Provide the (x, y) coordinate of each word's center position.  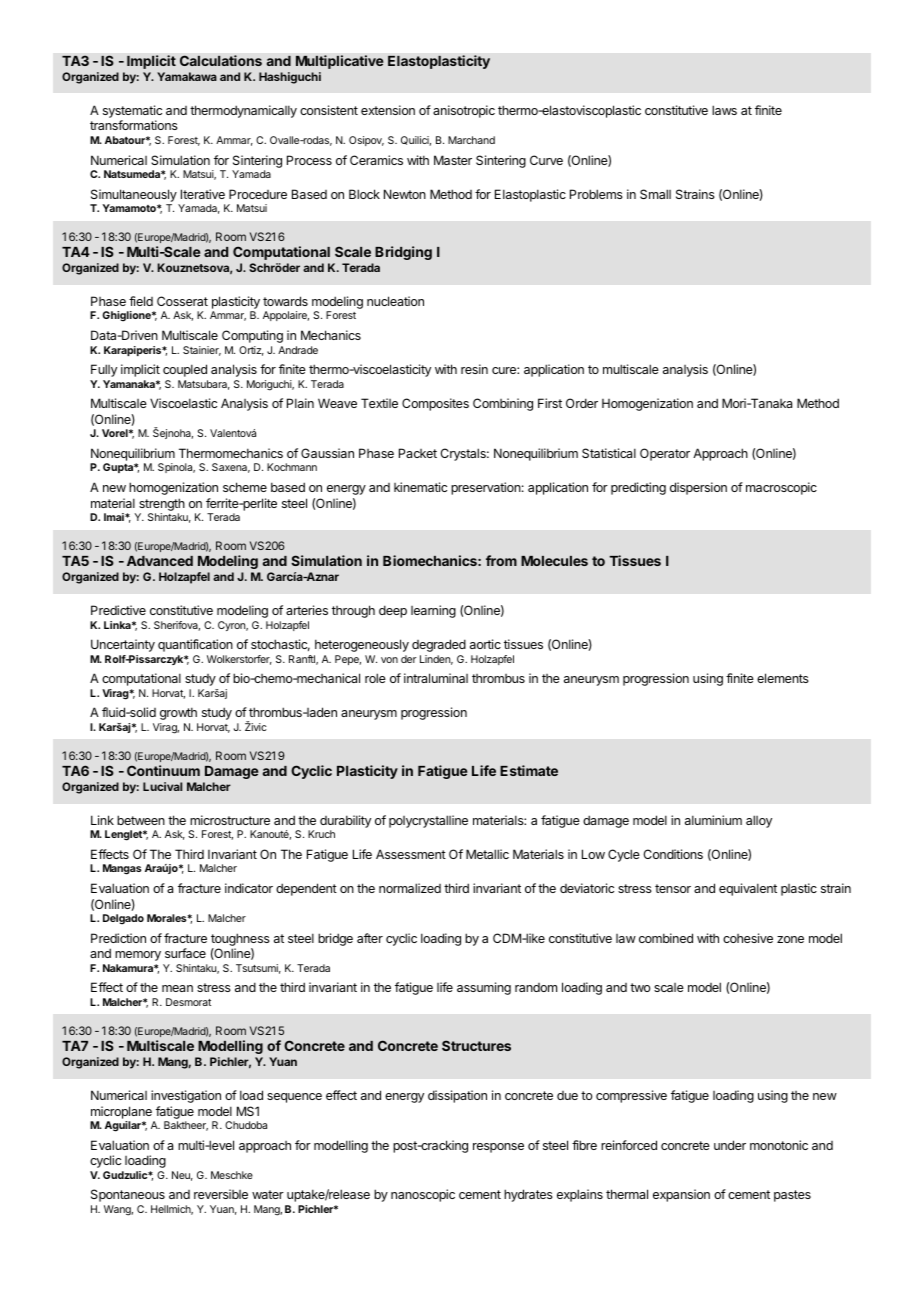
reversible (221, 1194)
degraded (439, 645)
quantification (195, 645)
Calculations (221, 60)
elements (783, 678)
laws (724, 110)
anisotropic (464, 111)
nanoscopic (423, 1195)
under (730, 1145)
